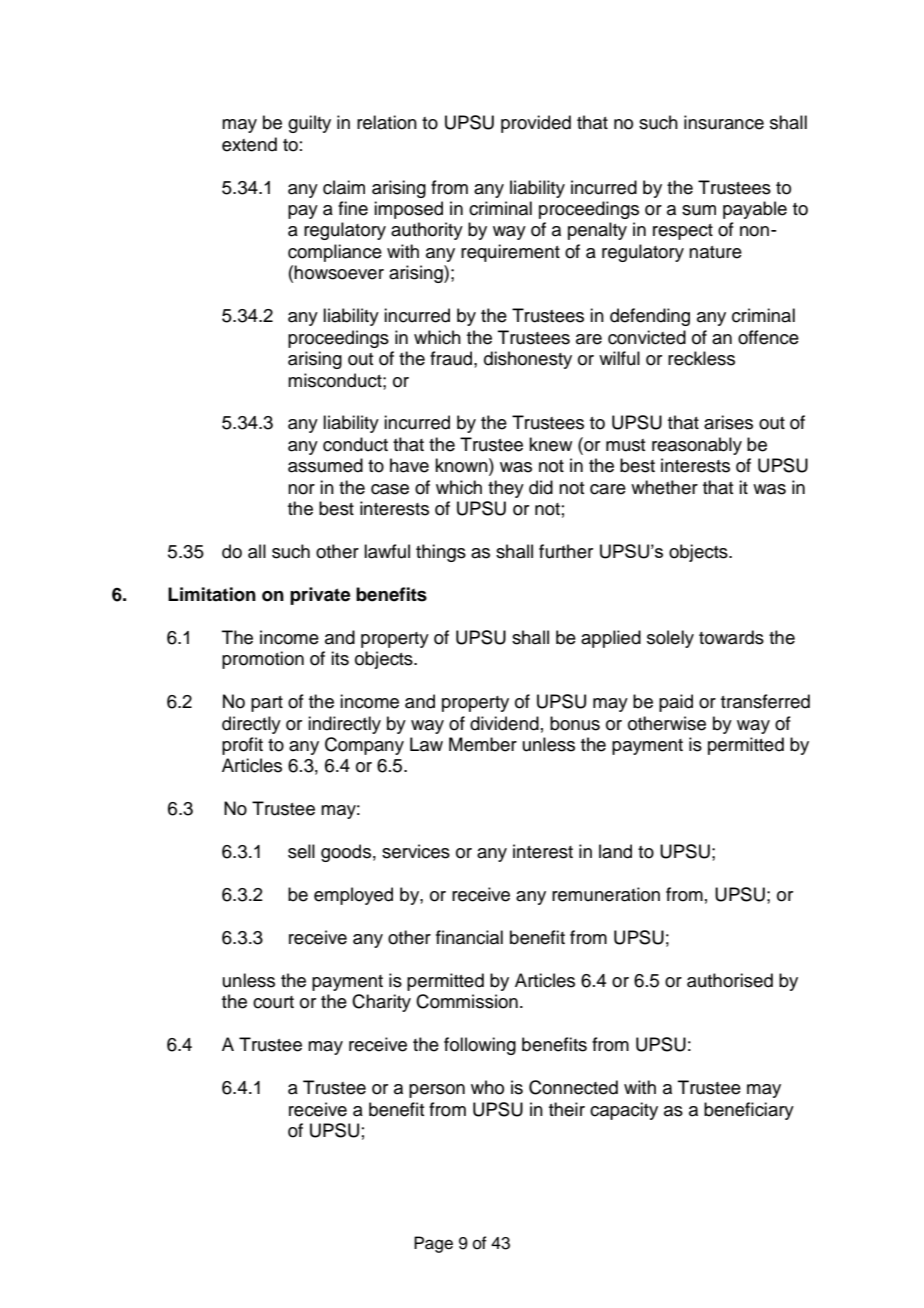 This screenshot has width=924, height=1308. I want to click on Page, so click(433, 1244).
